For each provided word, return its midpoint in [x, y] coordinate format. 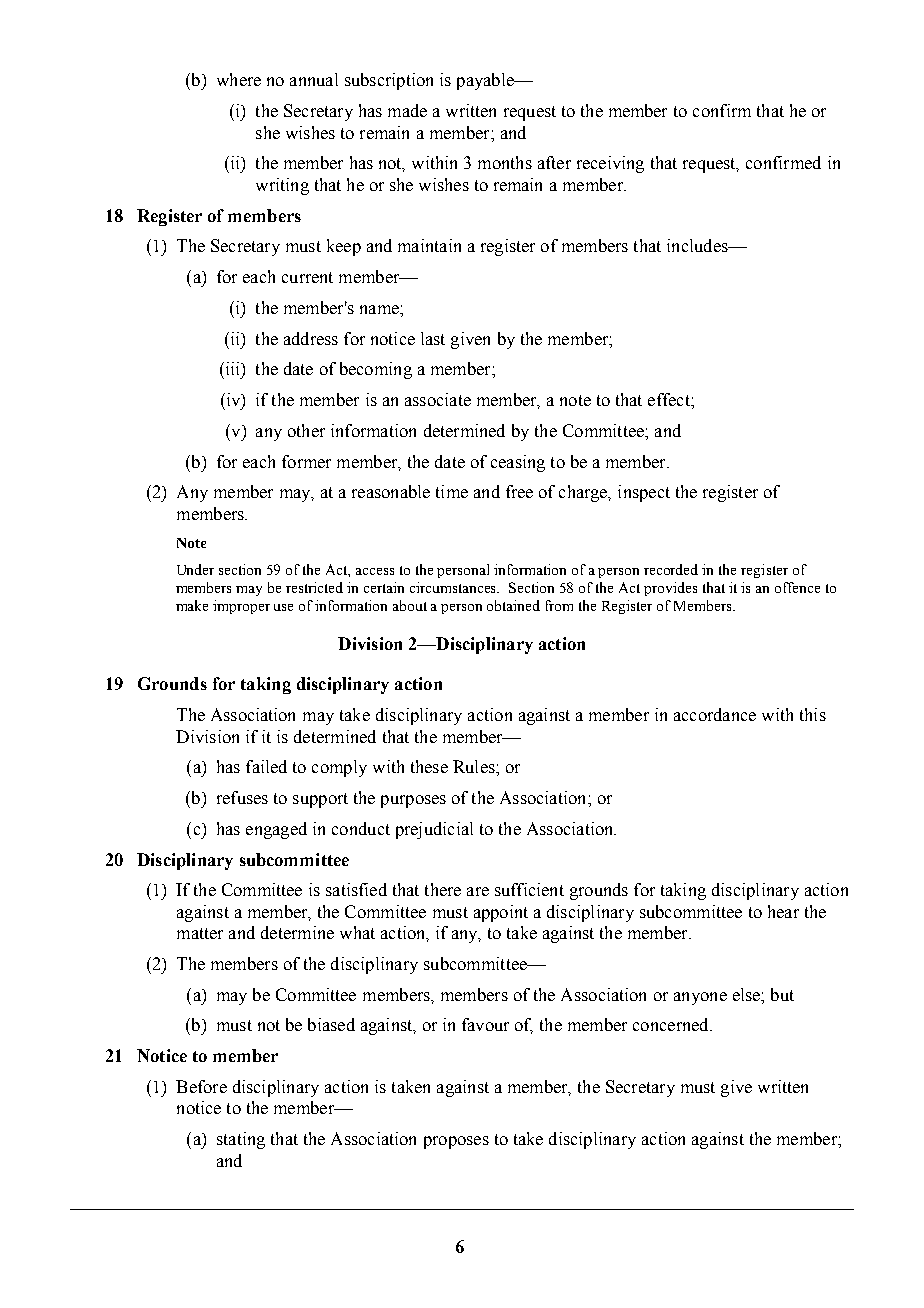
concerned [672, 1024]
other [306, 430]
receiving [610, 164]
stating [241, 1140]
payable [486, 81]
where [239, 79]
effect [670, 399]
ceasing [518, 463]
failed [266, 766]
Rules [475, 766]
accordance [715, 714]
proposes [456, 1142]
